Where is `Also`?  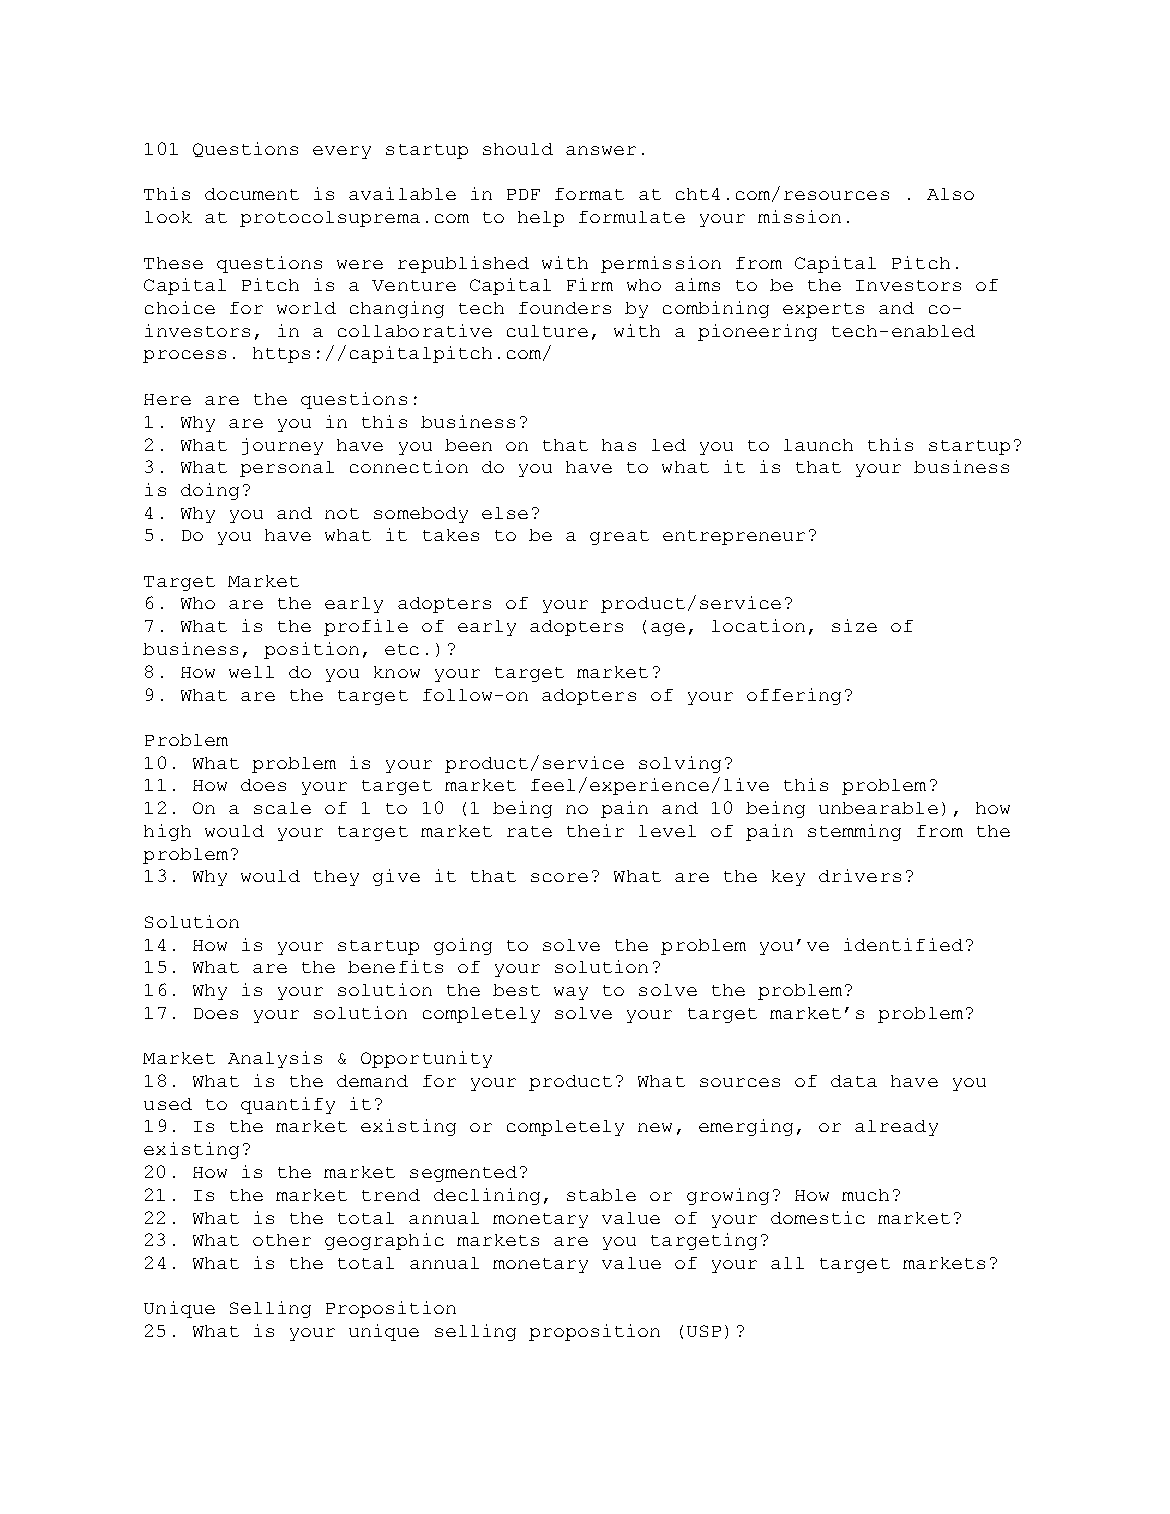
Also is located at coordinates (950, 194).
